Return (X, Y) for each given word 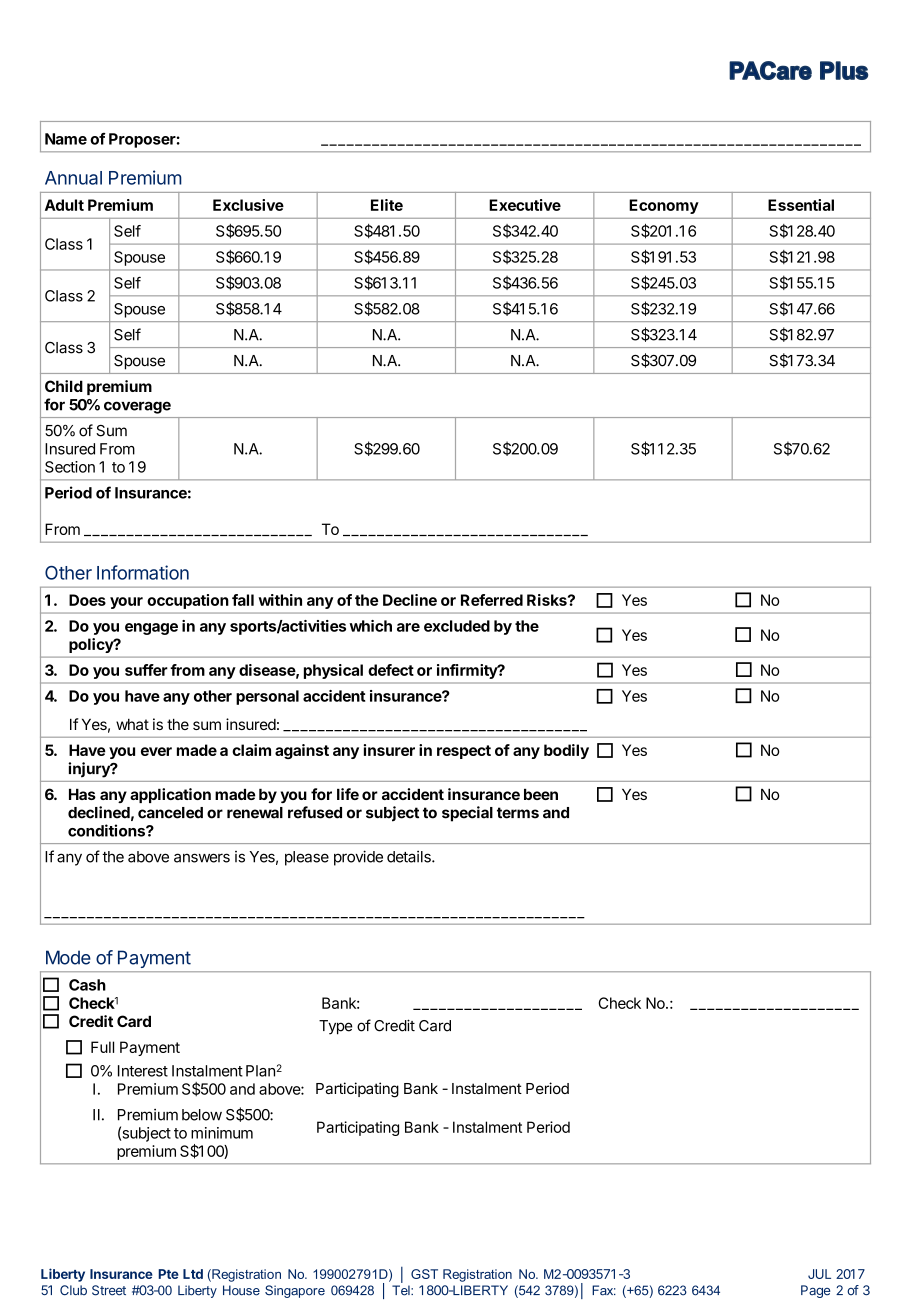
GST (424, 1274)
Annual (73, 178)
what (132, 724)
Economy (664, 206)
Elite (387, 205)
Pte (168, 1274)
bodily (566, 751)
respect (464, 752)
